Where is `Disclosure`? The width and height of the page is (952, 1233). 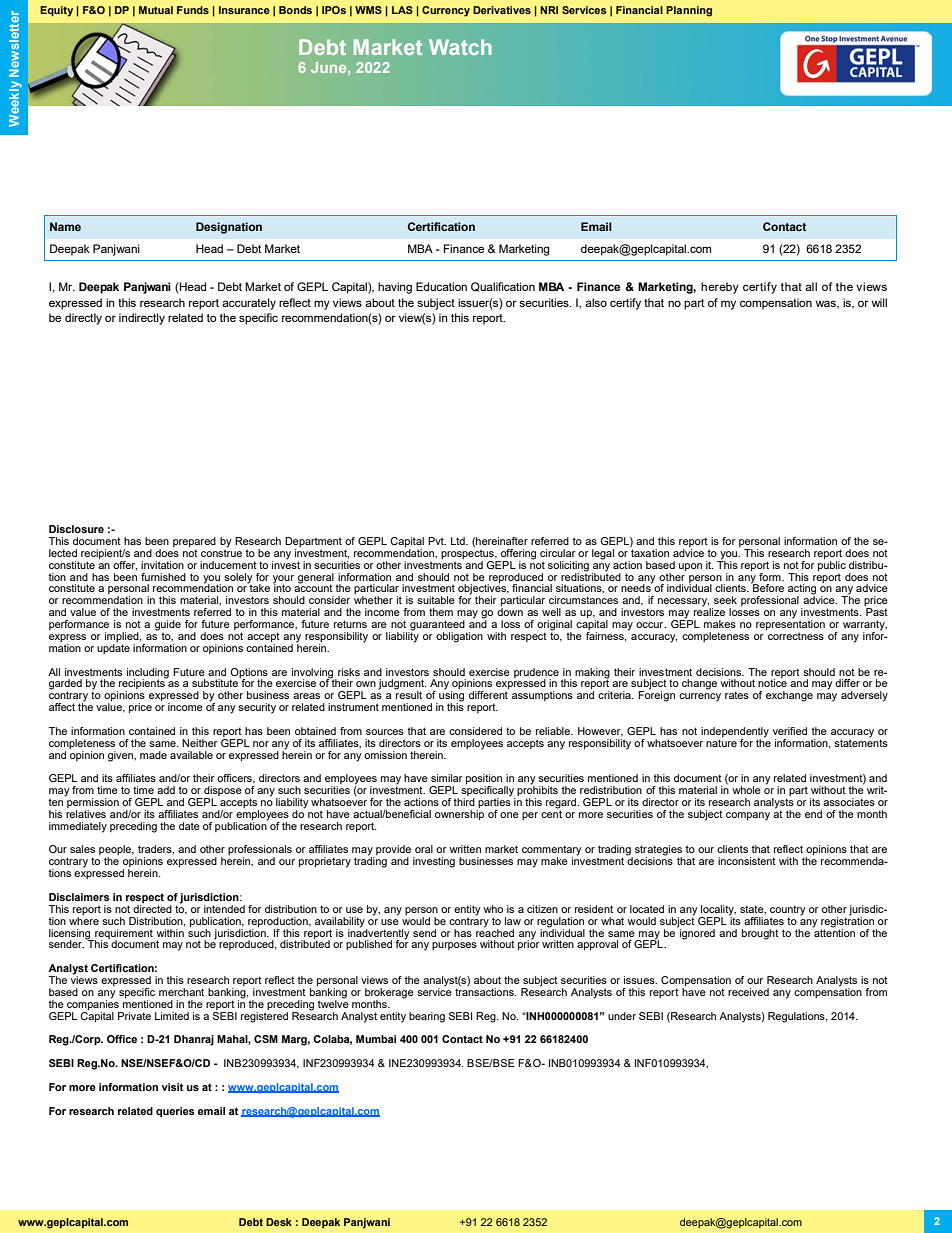
Disclosure is located at coordinates (76, 529).
